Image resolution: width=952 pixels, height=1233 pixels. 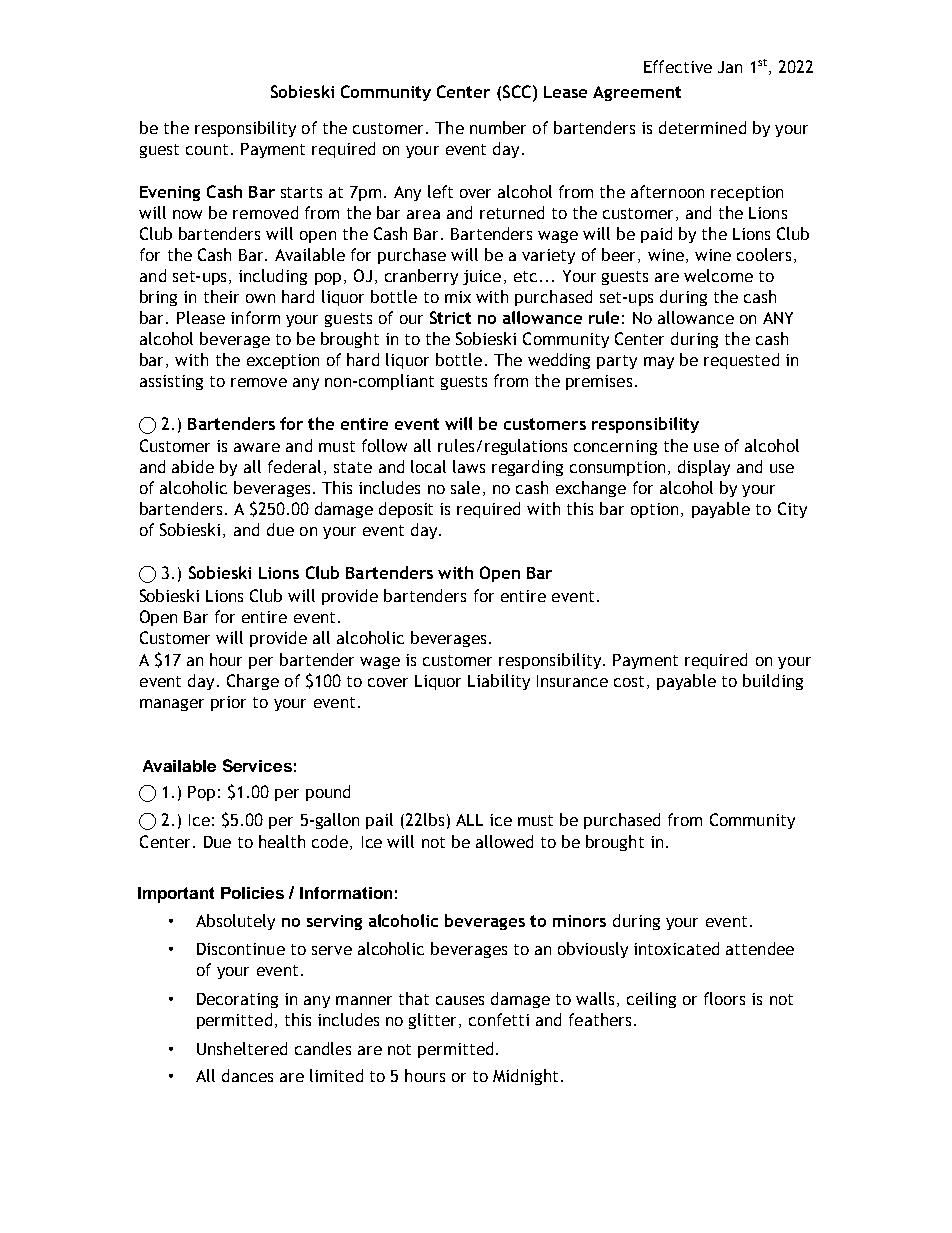 I want to click on confetti, so click(x=499, y=1019).
